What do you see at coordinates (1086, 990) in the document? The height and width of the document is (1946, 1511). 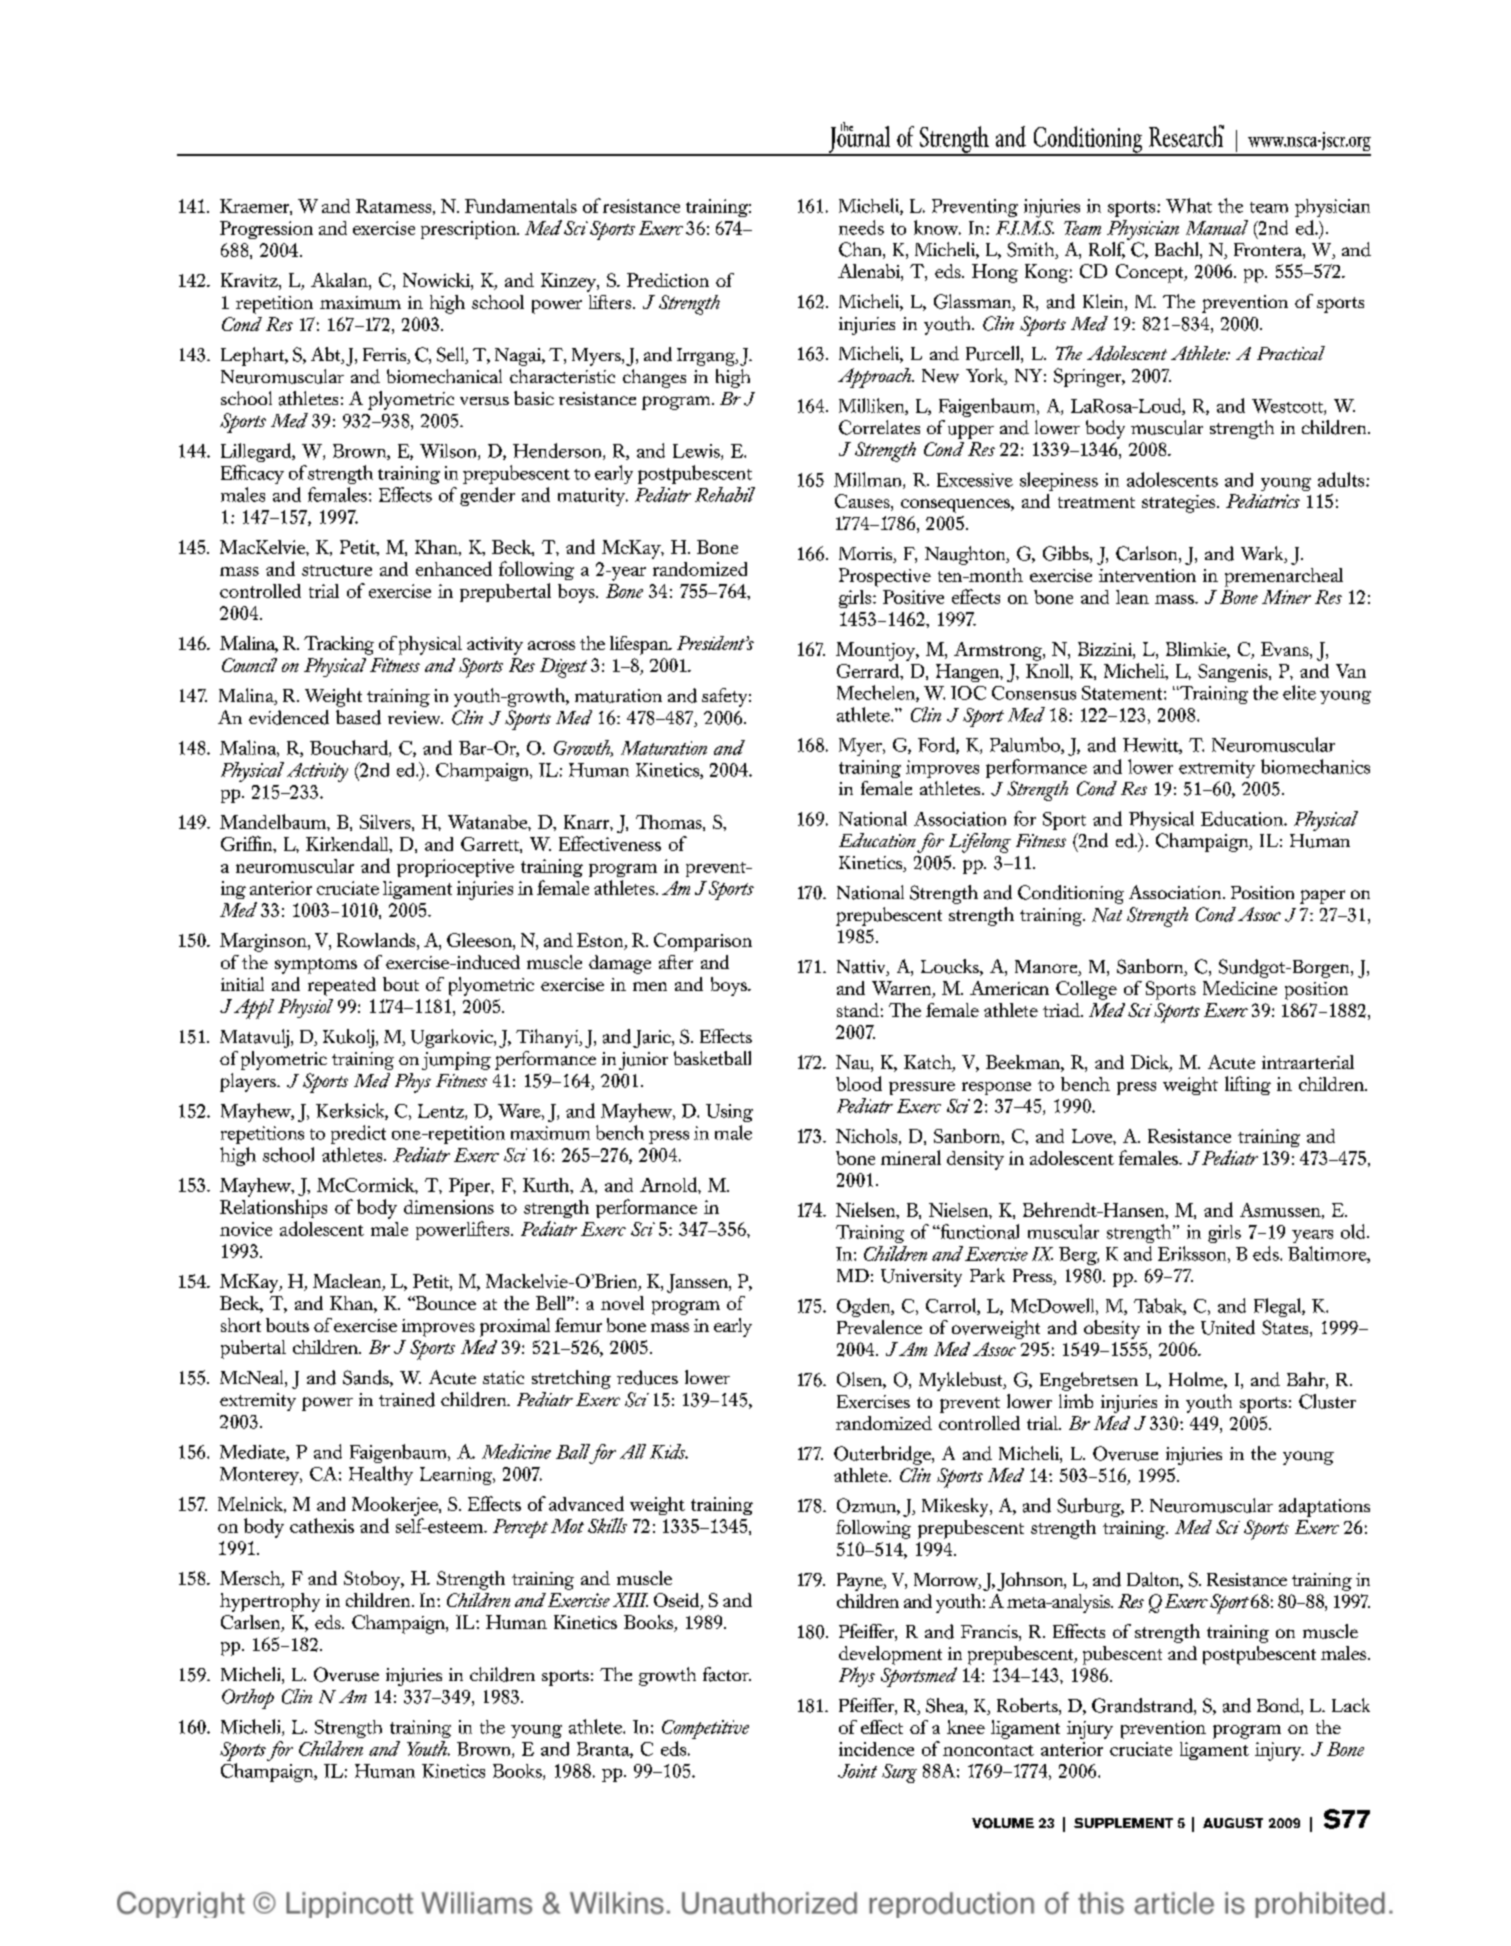 I see `College` at bounding box center [1086, 990].
